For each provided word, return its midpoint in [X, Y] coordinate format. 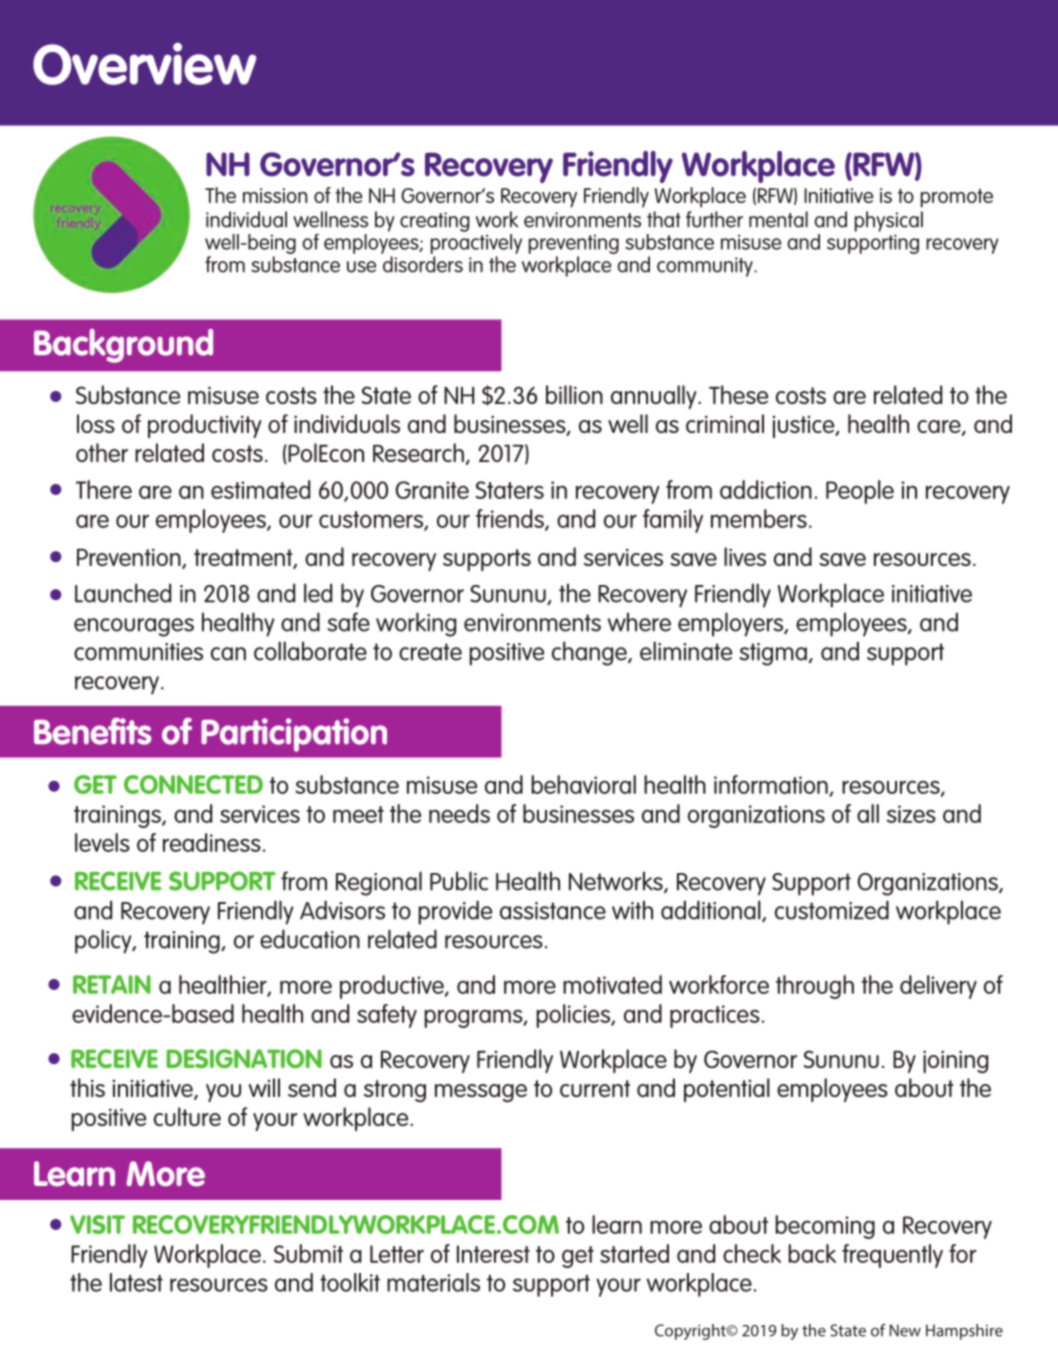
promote [956, 198]
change [590, 653]
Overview [145, 64]
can [228, 654]
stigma [773, 654]
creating [435, 222]
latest [136, 1282]
